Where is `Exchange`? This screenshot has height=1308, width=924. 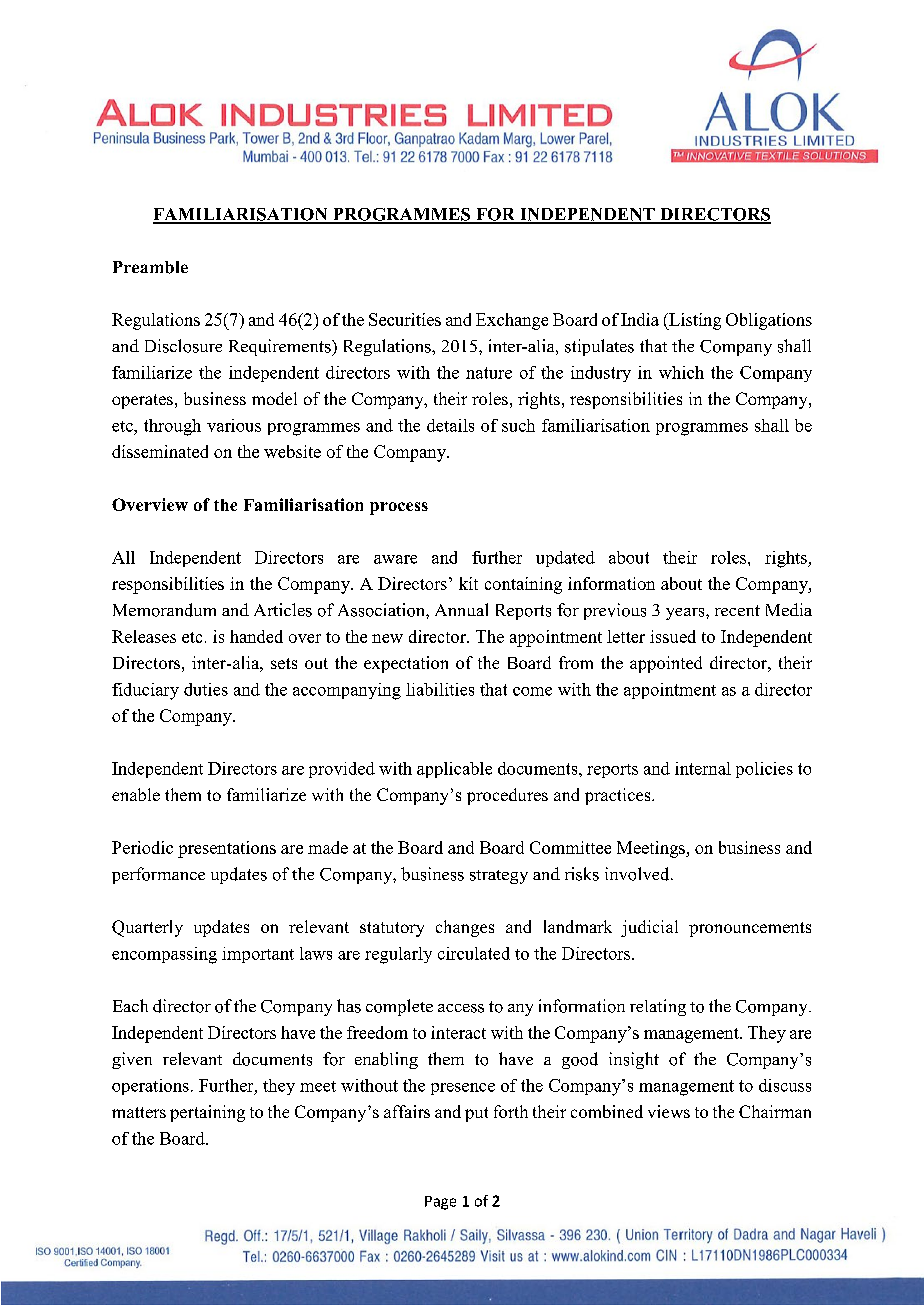
Exchange is located at coordinates (512, 321).
